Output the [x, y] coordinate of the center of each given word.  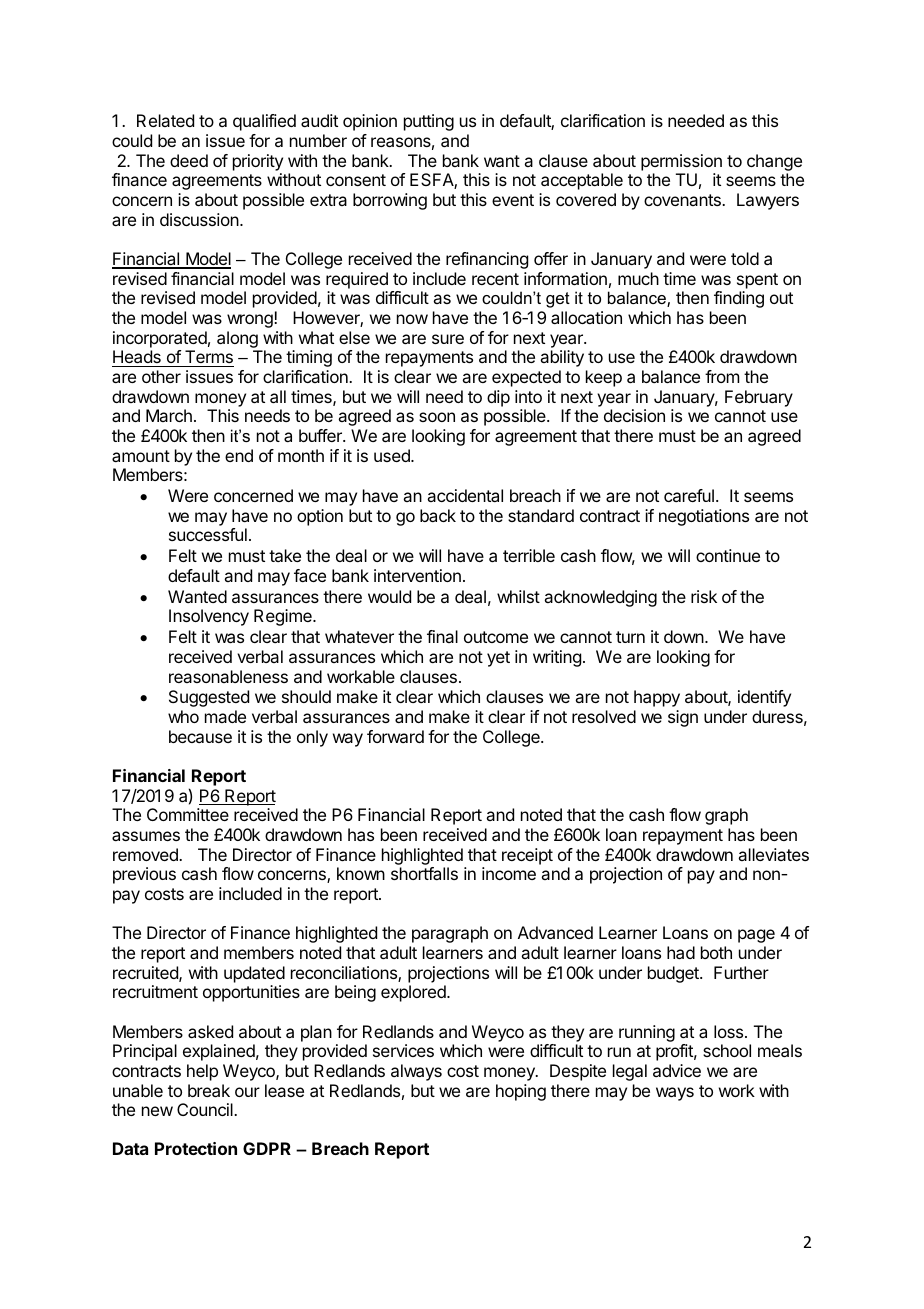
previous [144, 875]
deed [189, 160]
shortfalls [424, 873]
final [442, 636]
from [722, 376]
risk [704, 596]
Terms [208, 358]
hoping [521, 1092]
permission [681, 162]
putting [429, 122]
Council [206, 1109]
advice [677, 1070]
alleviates [773, 854]
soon [437, 417]
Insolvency [209, 617]
